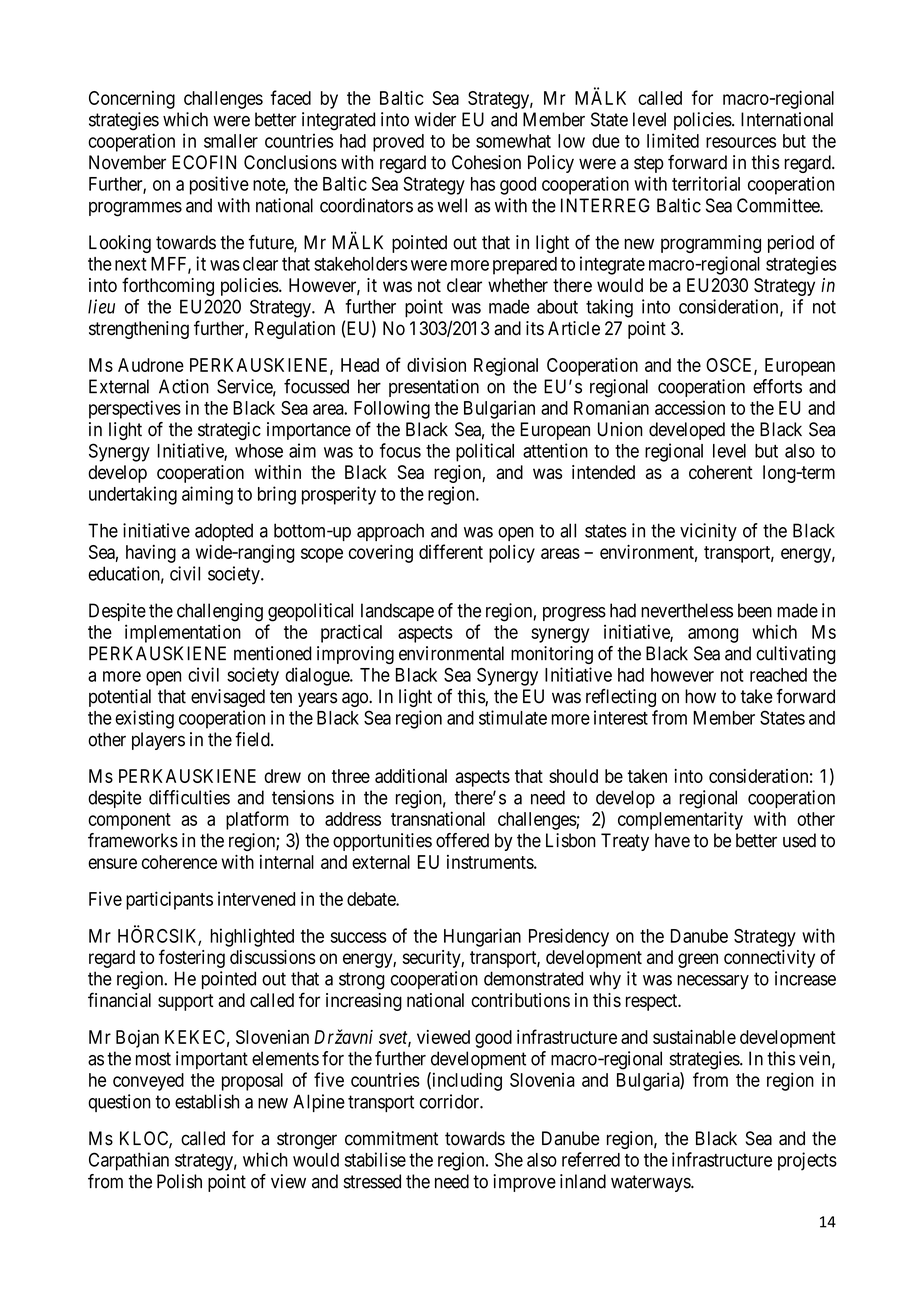  I want to click on Polish, so click(179, 1181).
